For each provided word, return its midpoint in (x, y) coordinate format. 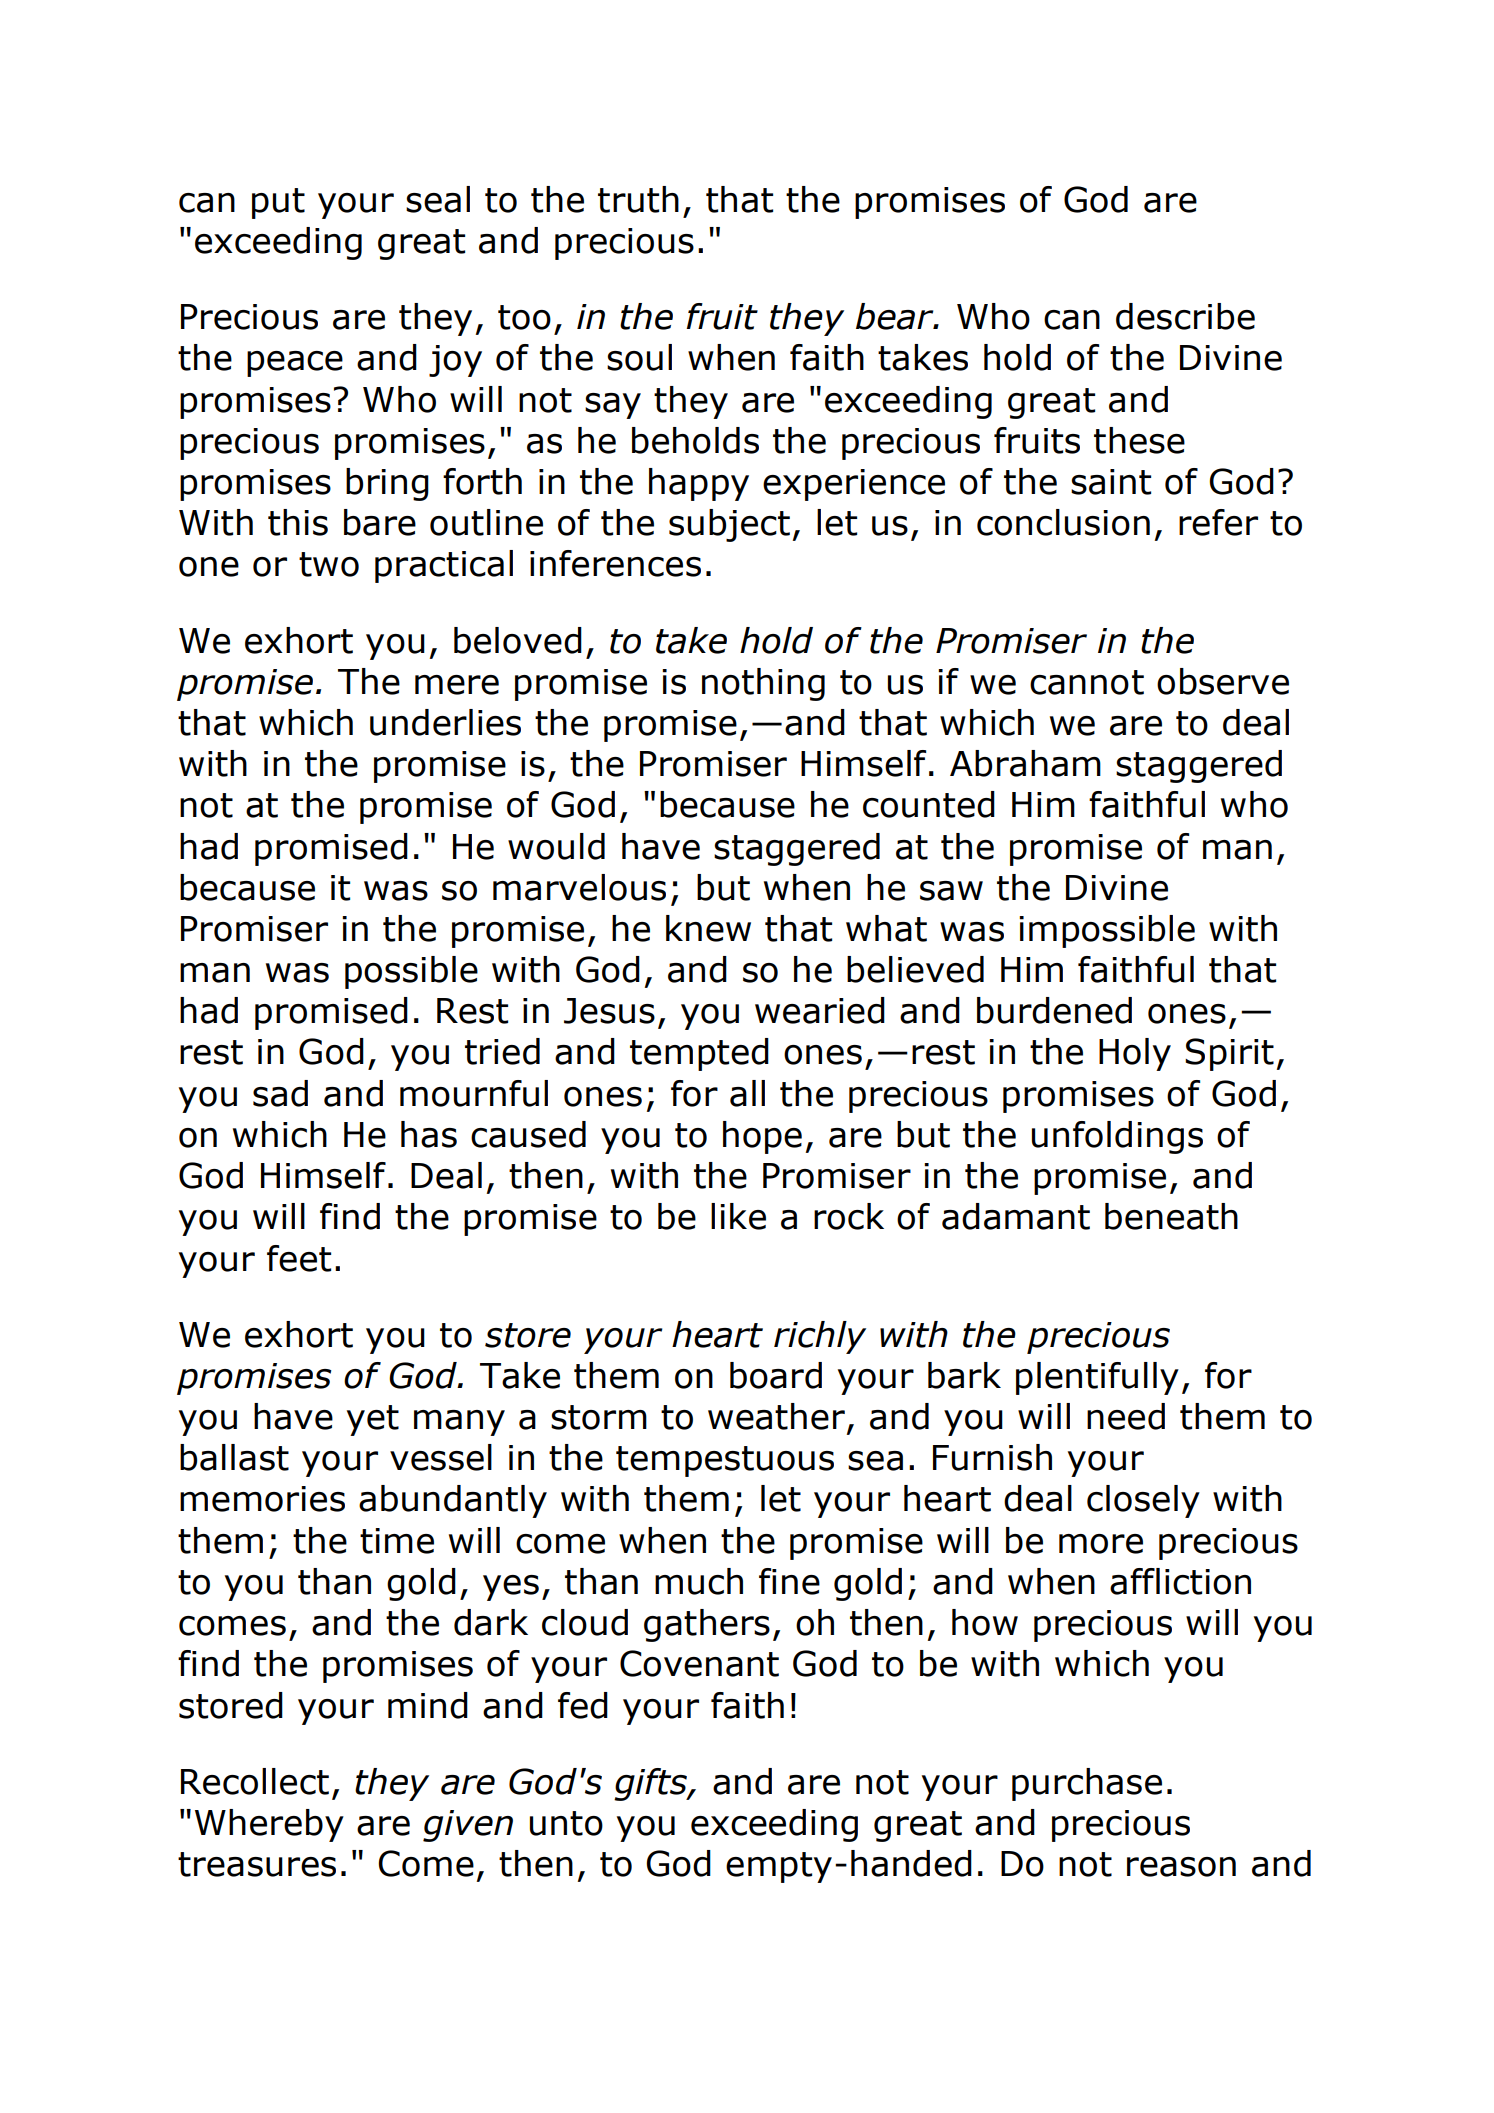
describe (1185, 316)
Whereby (269, 1825)
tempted (699, 1054)
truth (638, 199)
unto (566, 1823)
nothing (763, 684)
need (1126, 1416)
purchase (1087, 1784)
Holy (1135, 1054)
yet (373, 1420)
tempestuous (725, 1461)
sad (280, 1093)
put (278, 203)
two (329, 564)
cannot (1087, 682)
